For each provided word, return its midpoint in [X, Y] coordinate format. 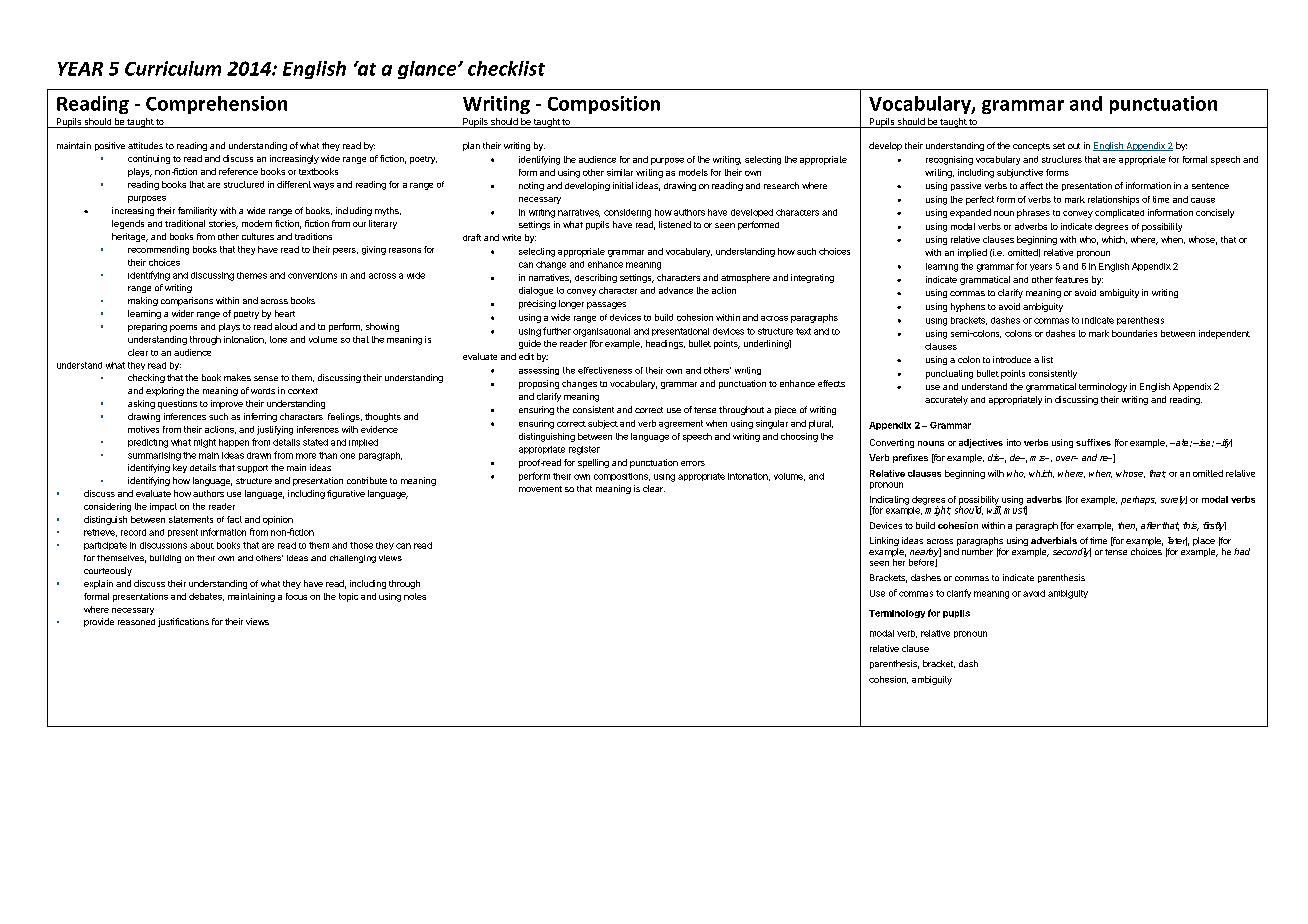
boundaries [1134, 333]
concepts [1031, 147]
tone [278, 339]
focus [296, 596]
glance [428, 70]
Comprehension [216, 105]
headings [665, 344]
